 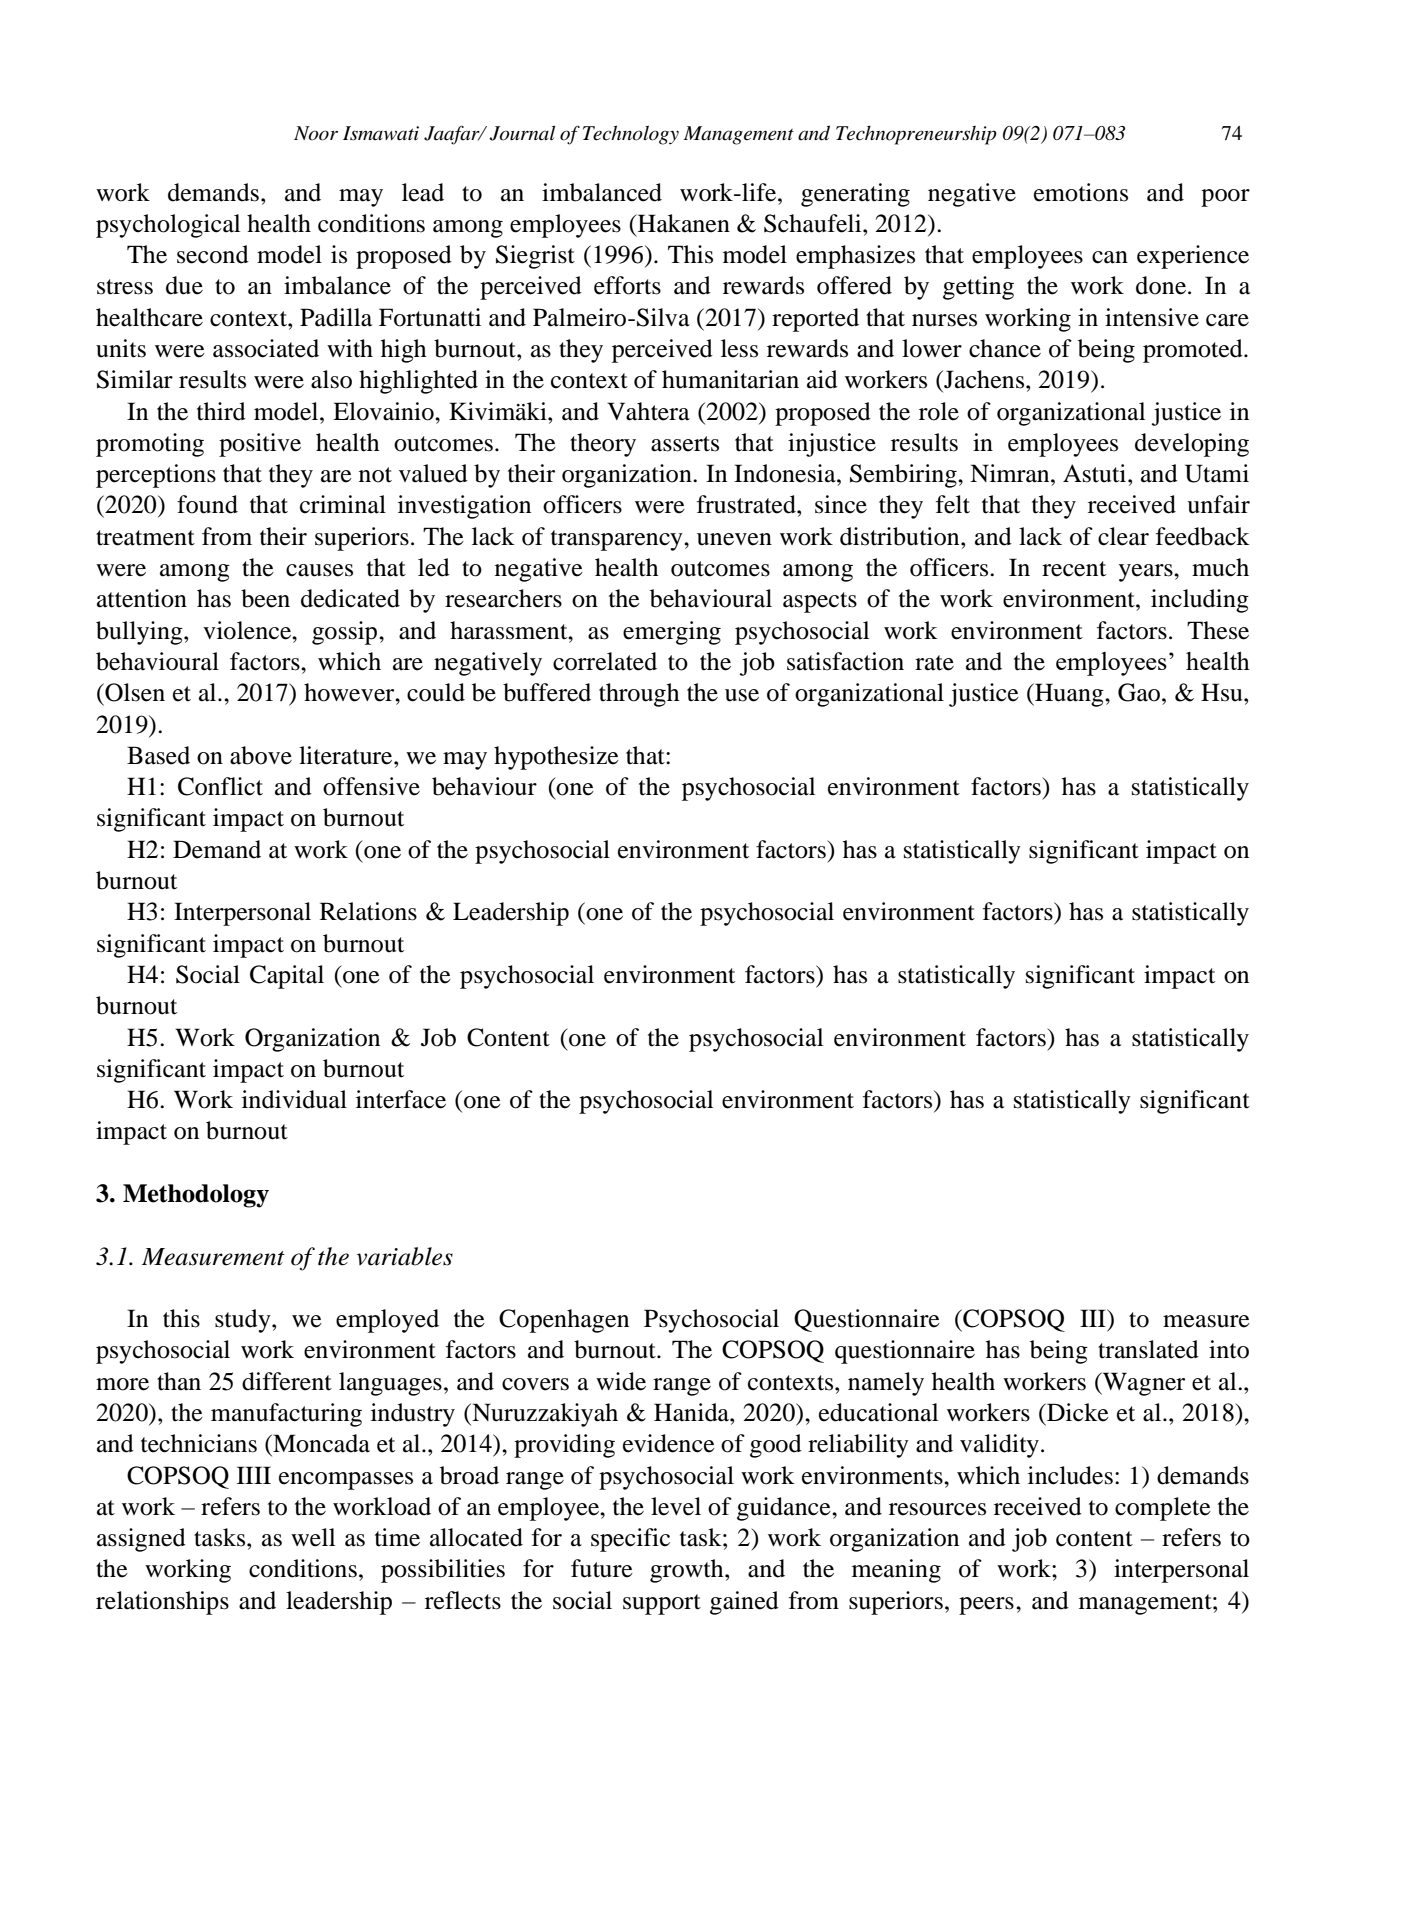 What do you see at coordinates (220, 786) in the screenshot?
I see `Conflict` at bounding box center [220, 786].
